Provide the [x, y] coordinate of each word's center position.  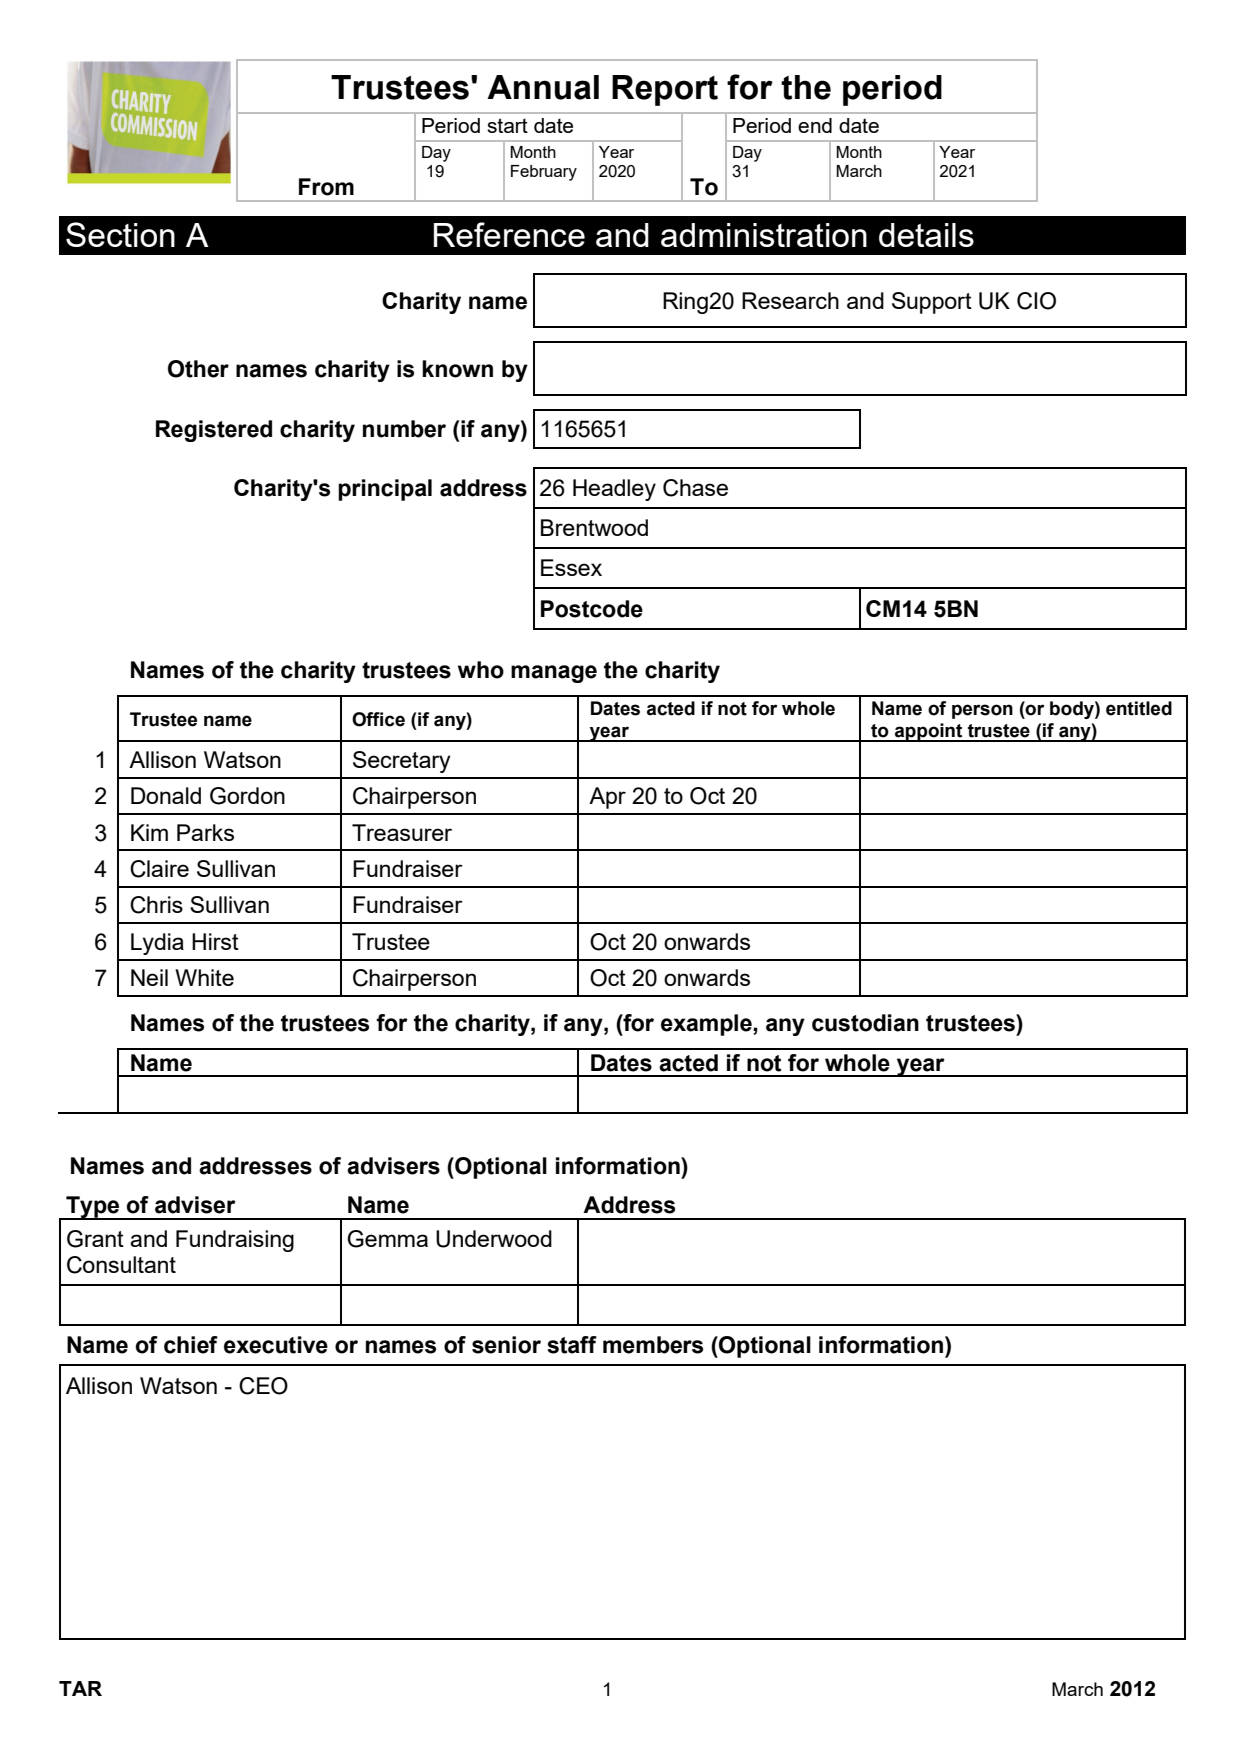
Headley [614, 490]
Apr [607, 798]
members [653, 1345]
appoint [929, 732]
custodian [865, 1023]
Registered [214, 431]
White [204, 977]
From [326, 187]
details [926, 235]
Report [665, 90]
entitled [1139, 708]
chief [191, 1345]
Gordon [247, 796]
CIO [1036, 301]
